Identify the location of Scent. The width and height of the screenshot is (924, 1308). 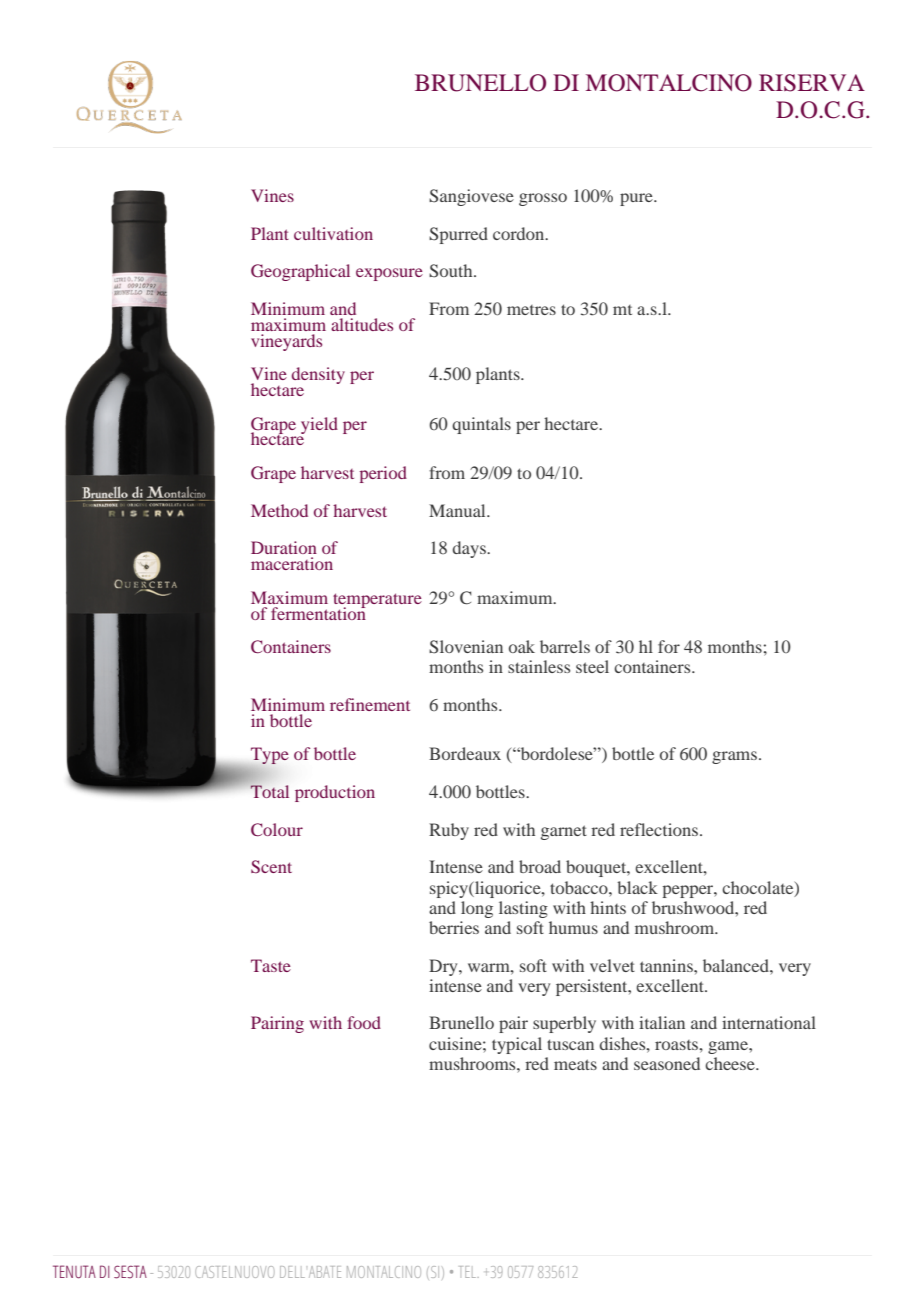
(271, 867).
